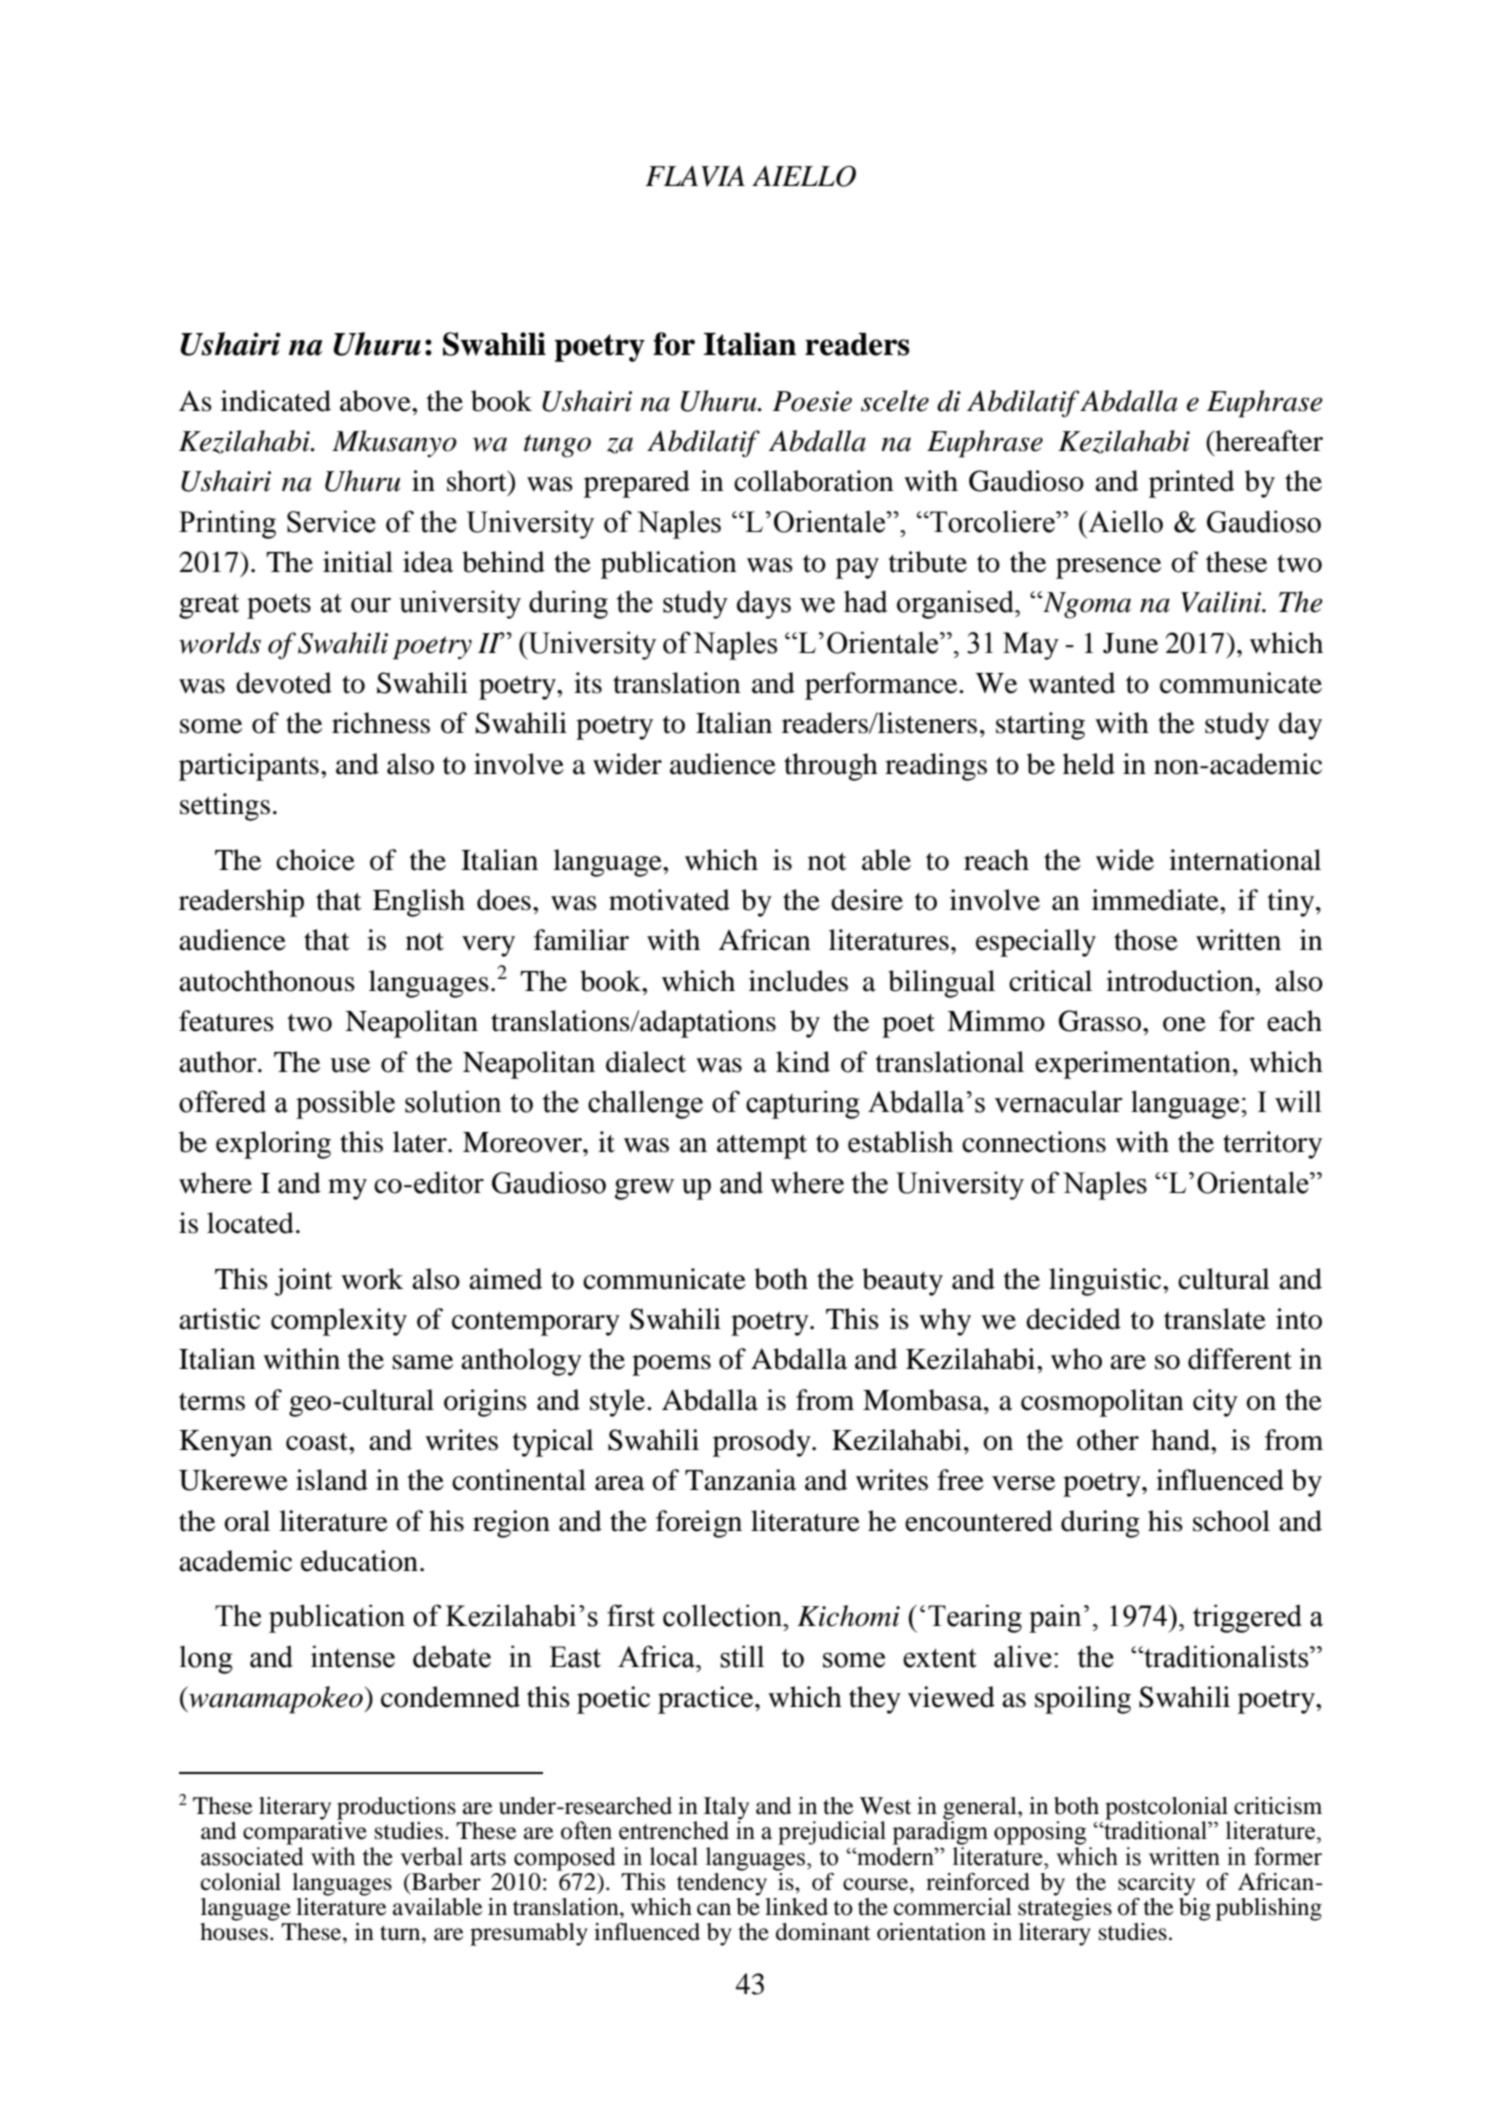  What do you see at coordinates (284, 683) in the screenshot?
I see `devoted` at bounding box center [284, 683].
